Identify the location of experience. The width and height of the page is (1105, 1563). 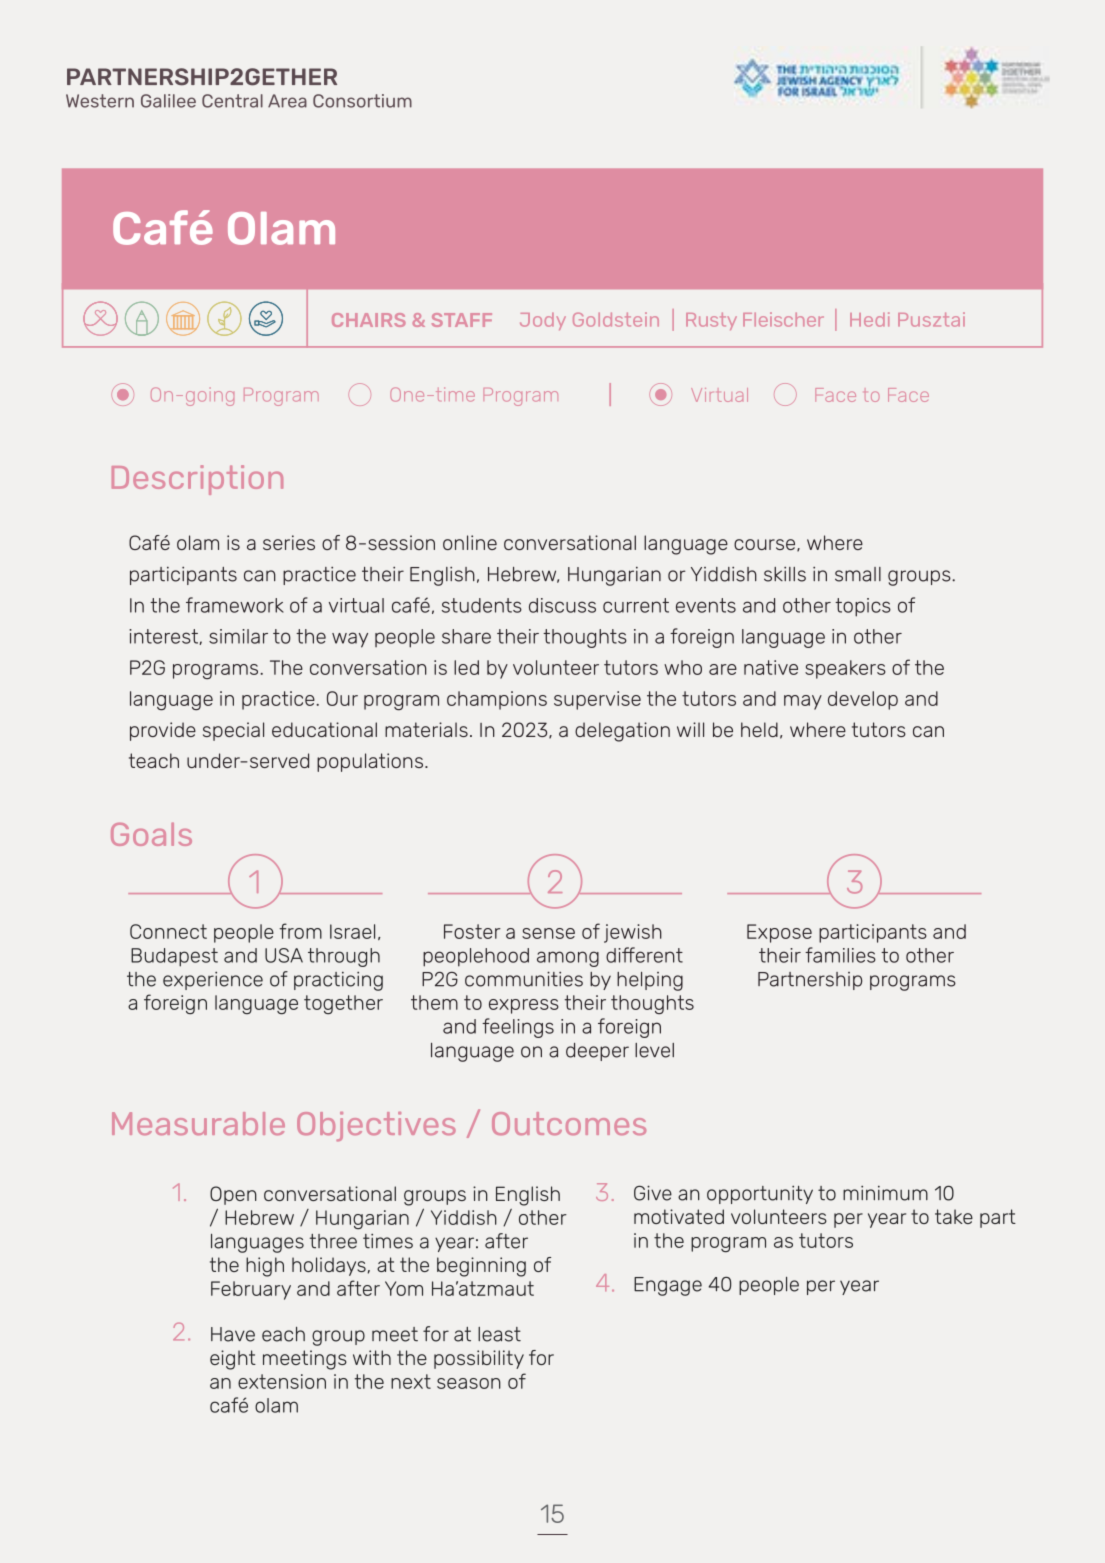
(213, 981).
